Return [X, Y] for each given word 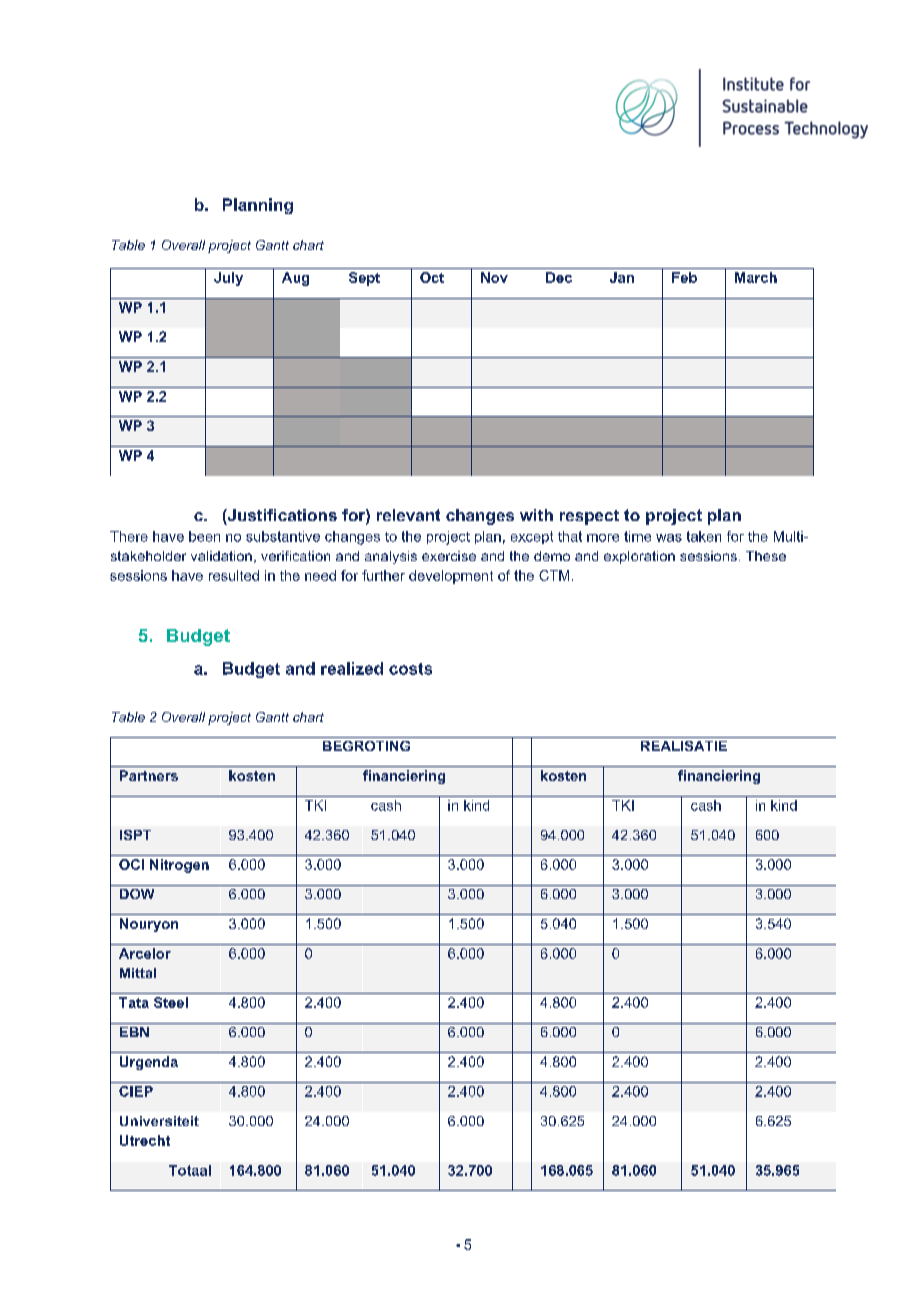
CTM [554, 575]
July [228, 279]
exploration [639, 557]
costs [410, 669]
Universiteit [159, 1121]
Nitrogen [179, 866]
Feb [684, 277]
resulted [234, 575]
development [451, 577]
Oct [432, 277]
